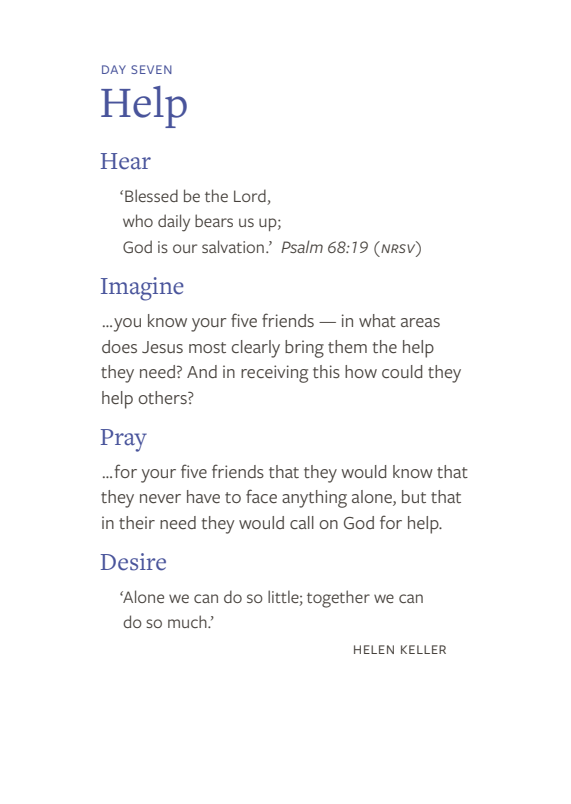  What do you see at coordinates (188, 621) in the screenshot?
I see `much` at bounding box center [188, 621].
